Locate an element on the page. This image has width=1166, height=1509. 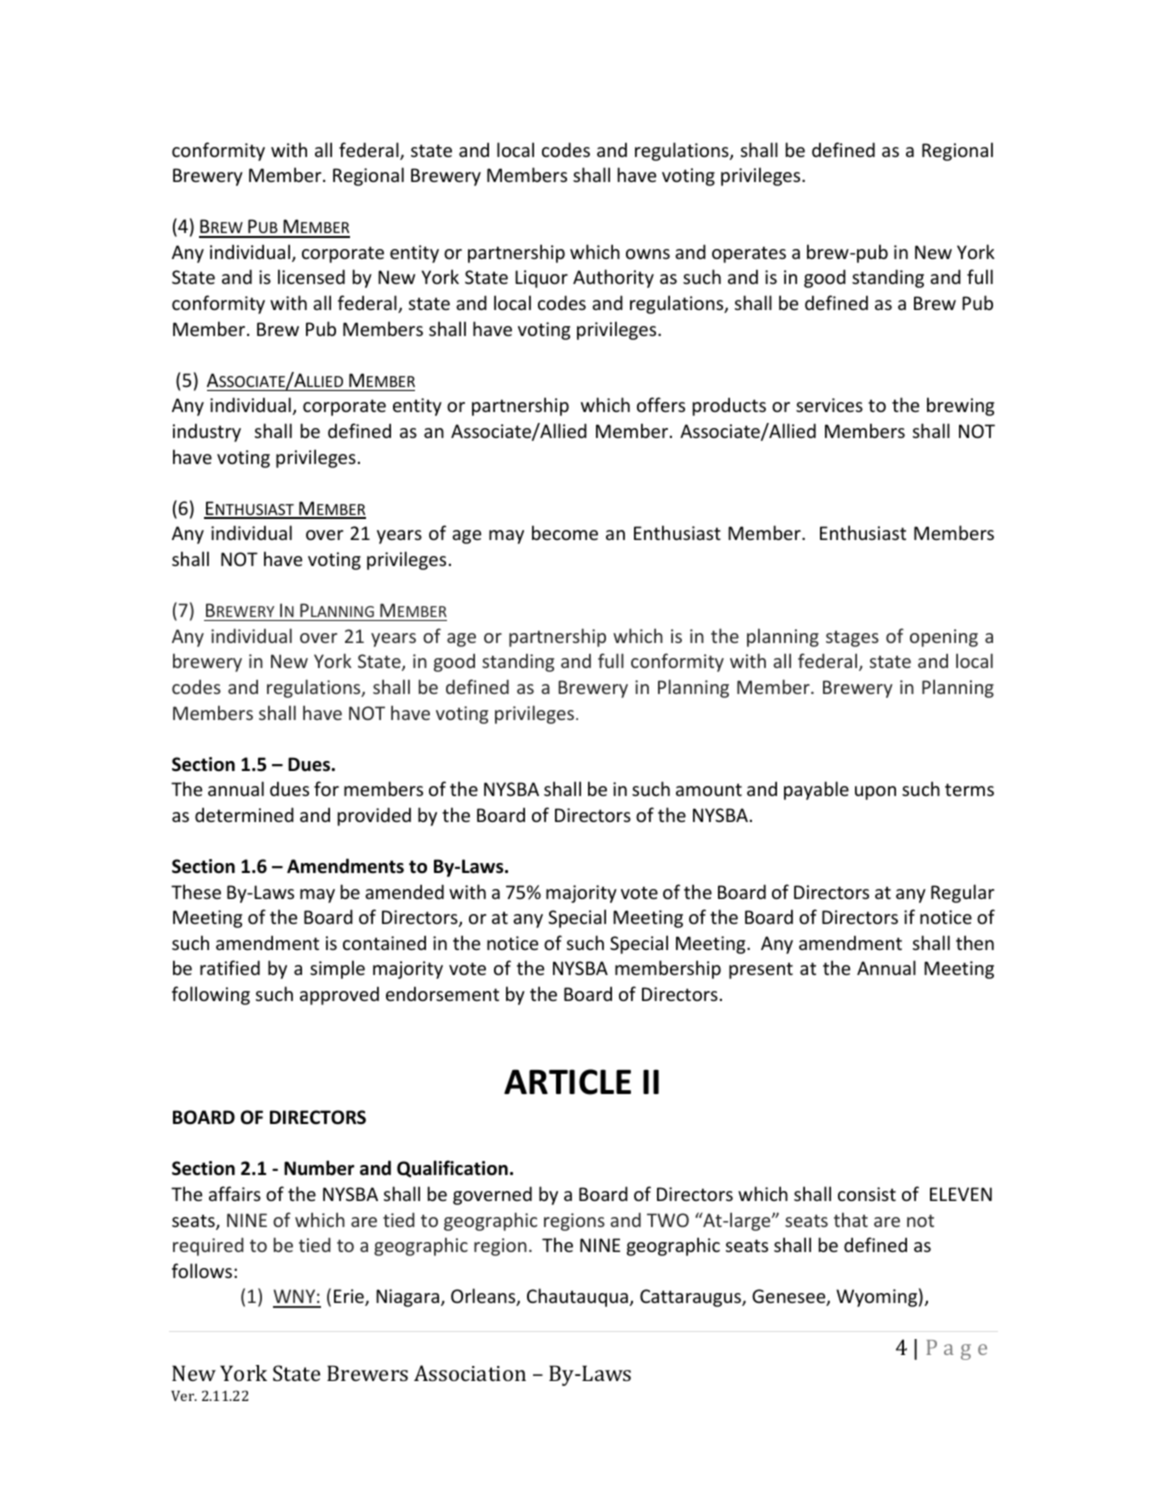
become is located at coordinates (565, 532).
